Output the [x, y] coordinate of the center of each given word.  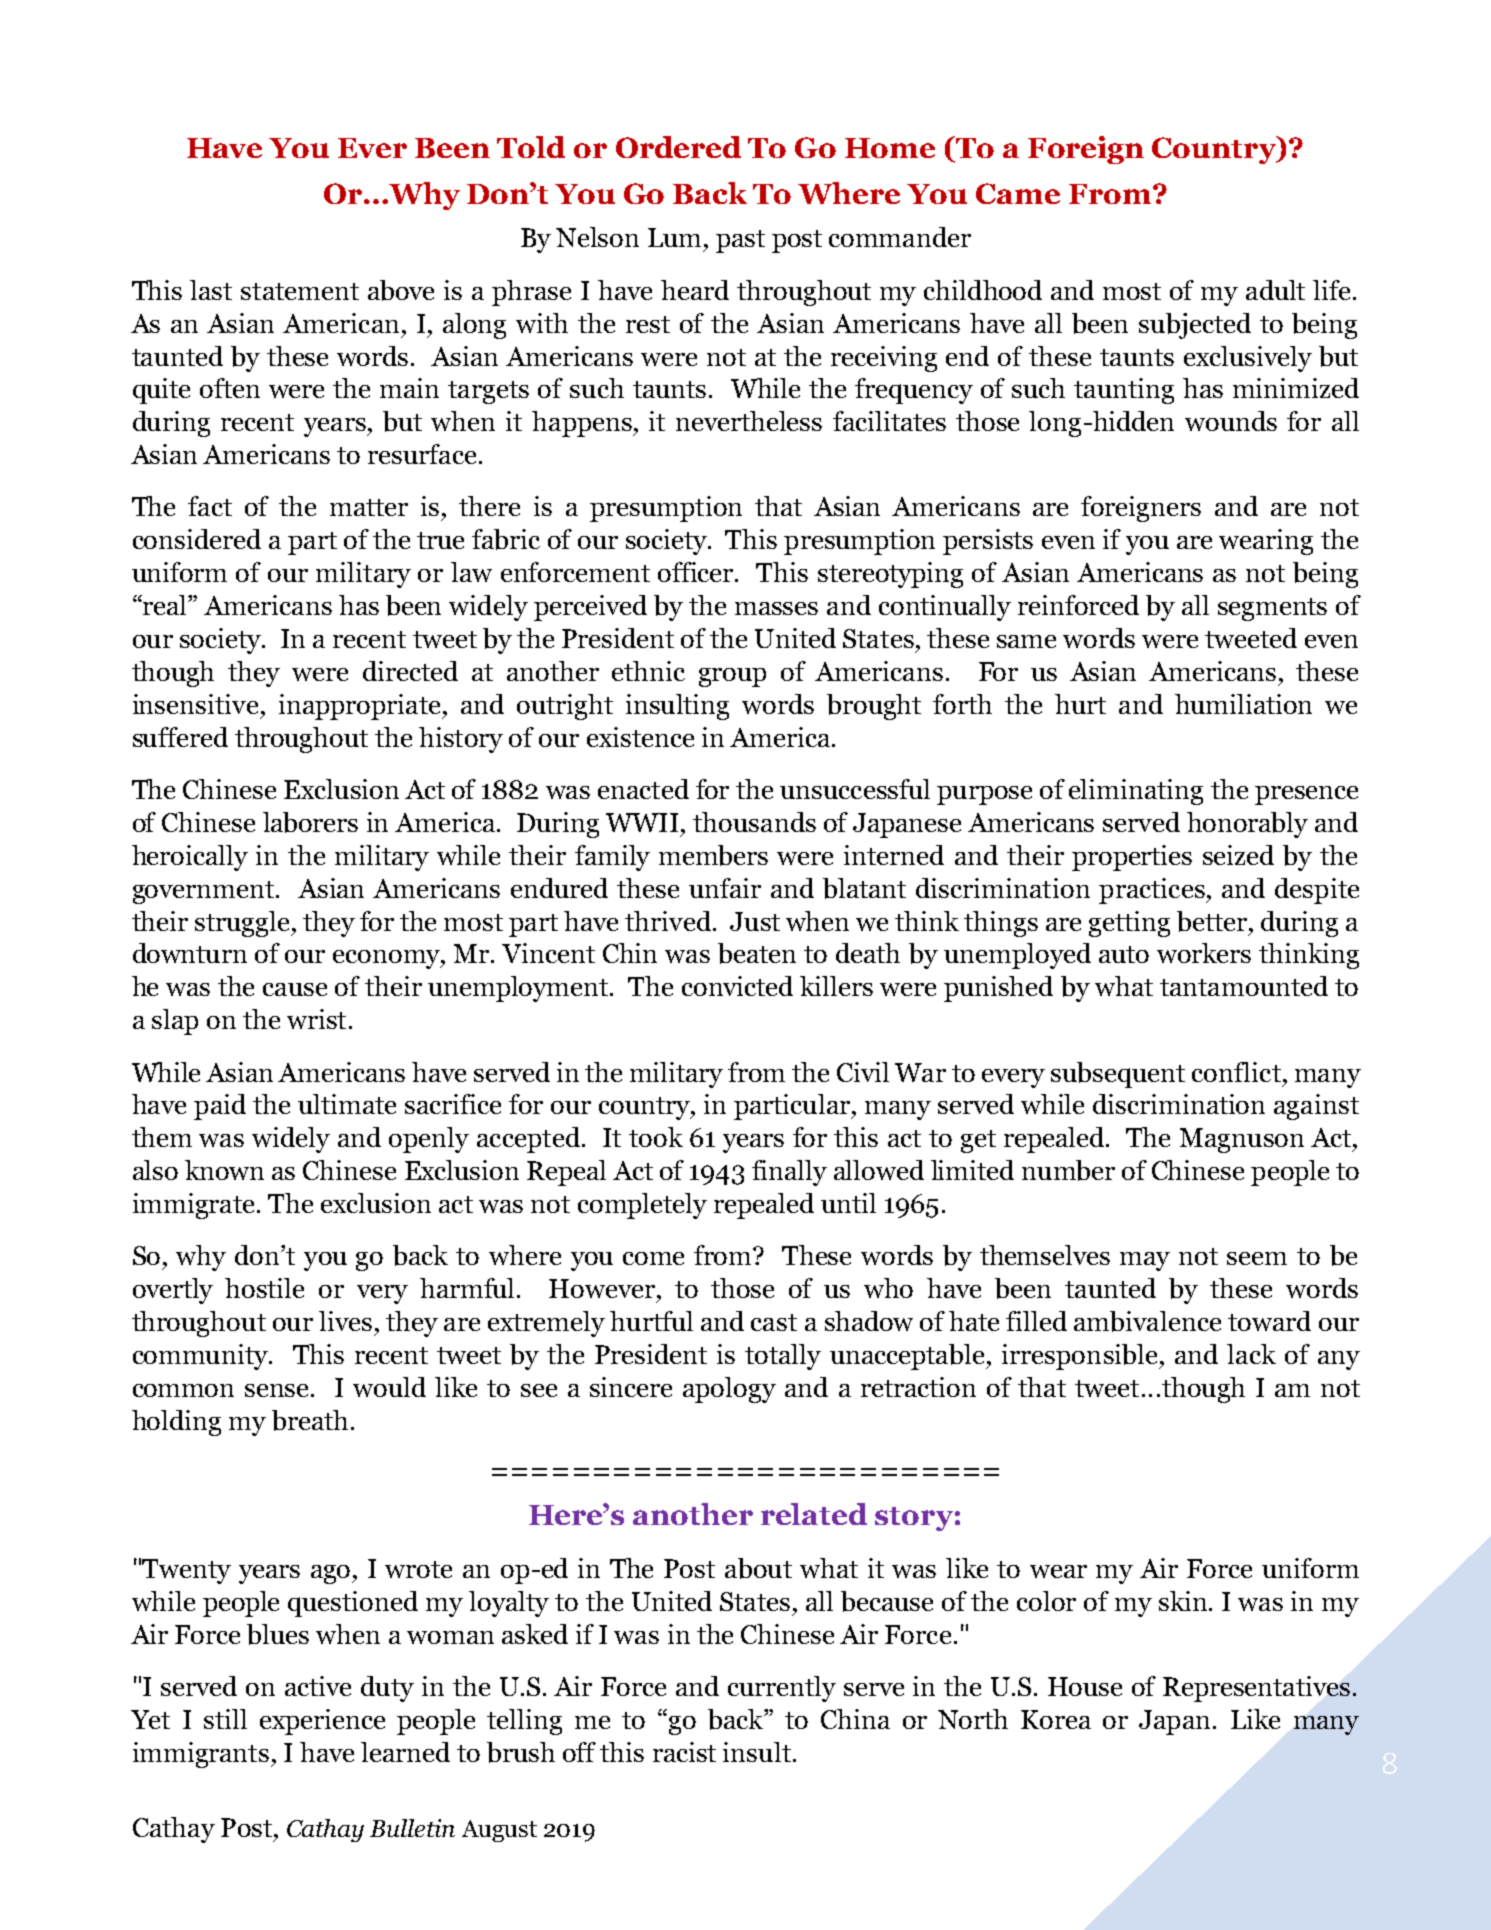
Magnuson [1242, 1140]
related [814, 1514]
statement [300, 291]
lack [1251, 1354]
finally [789, 1173]
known [224, 1170]
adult [1275, 290]
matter [369, 507]
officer [697, 572]
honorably [1247, 825]
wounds [1231, 421]
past [740, 241]
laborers [310, 822]
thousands [754, 822]
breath [310, 1420]
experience [322, 1722]
